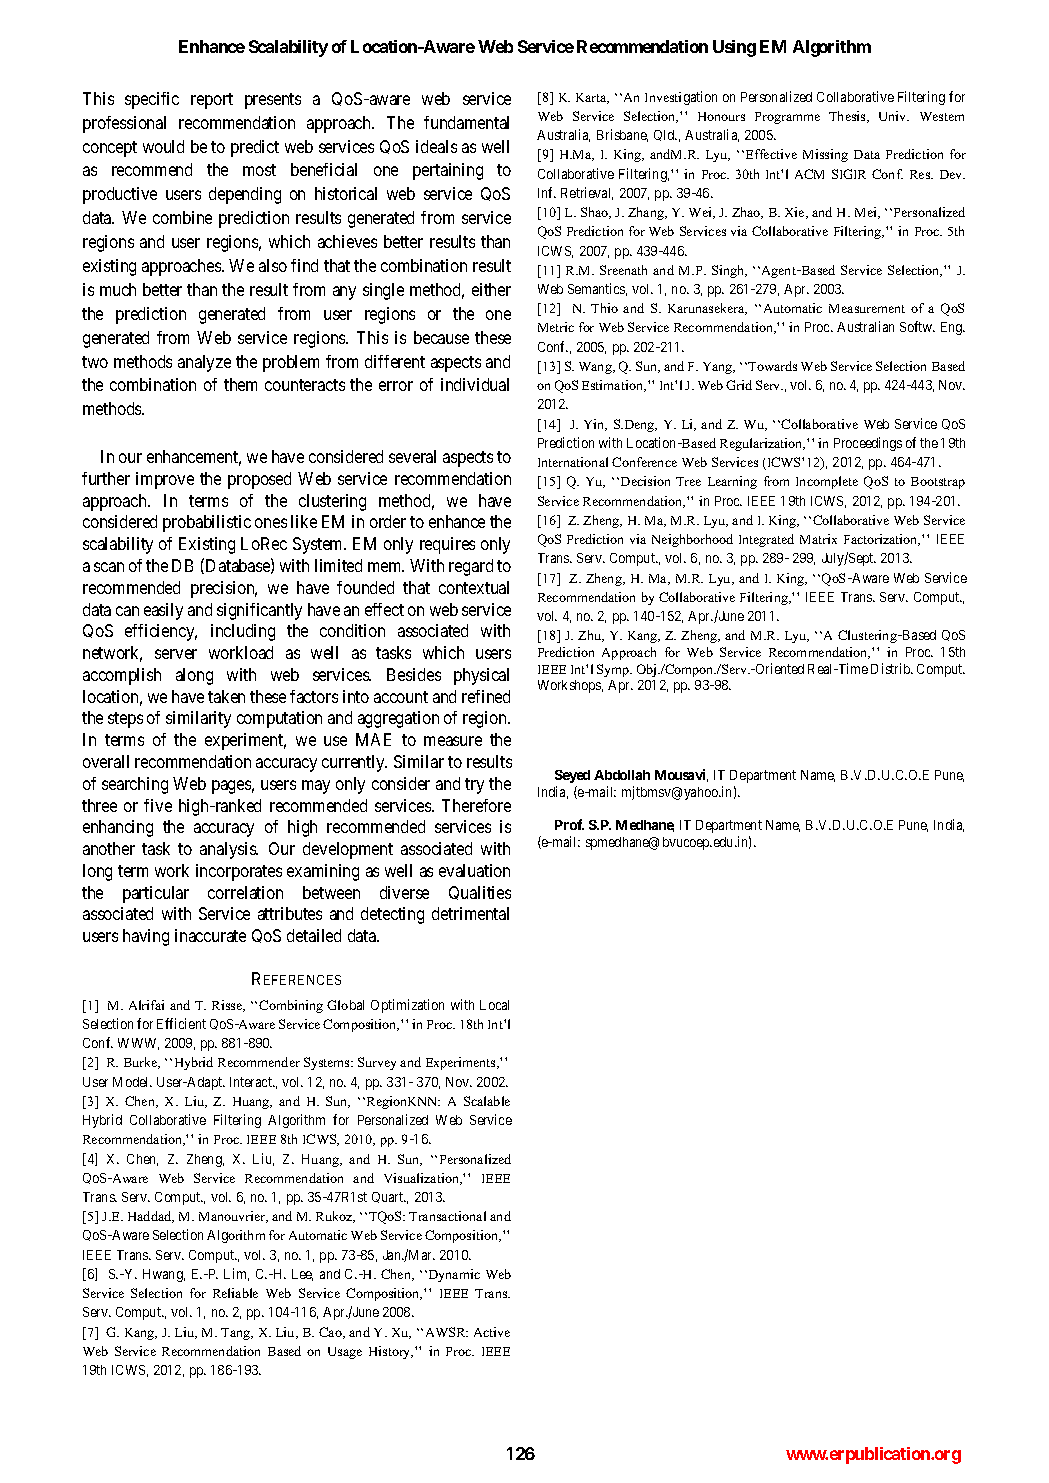 This screenshot has height=1483, width=1049. What do you see at coordinates (235, 1293) in the screenshot?
I see `Reliable` at bounding box center [235, 1293].
